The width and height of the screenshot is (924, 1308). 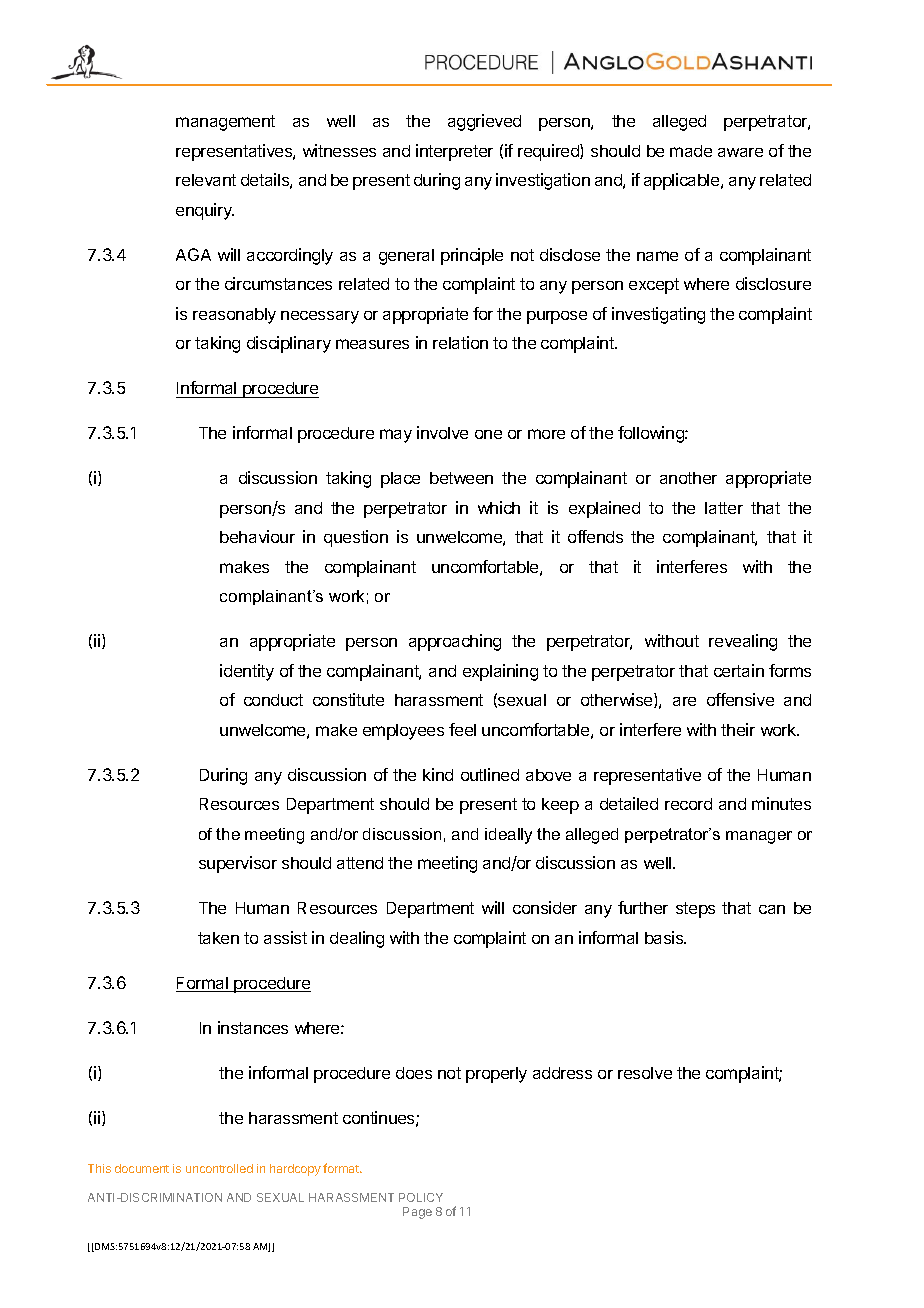 What do you see at coordinates (688, 804) in the screenshot?
I see `record` at bounding box center [688, 804].
